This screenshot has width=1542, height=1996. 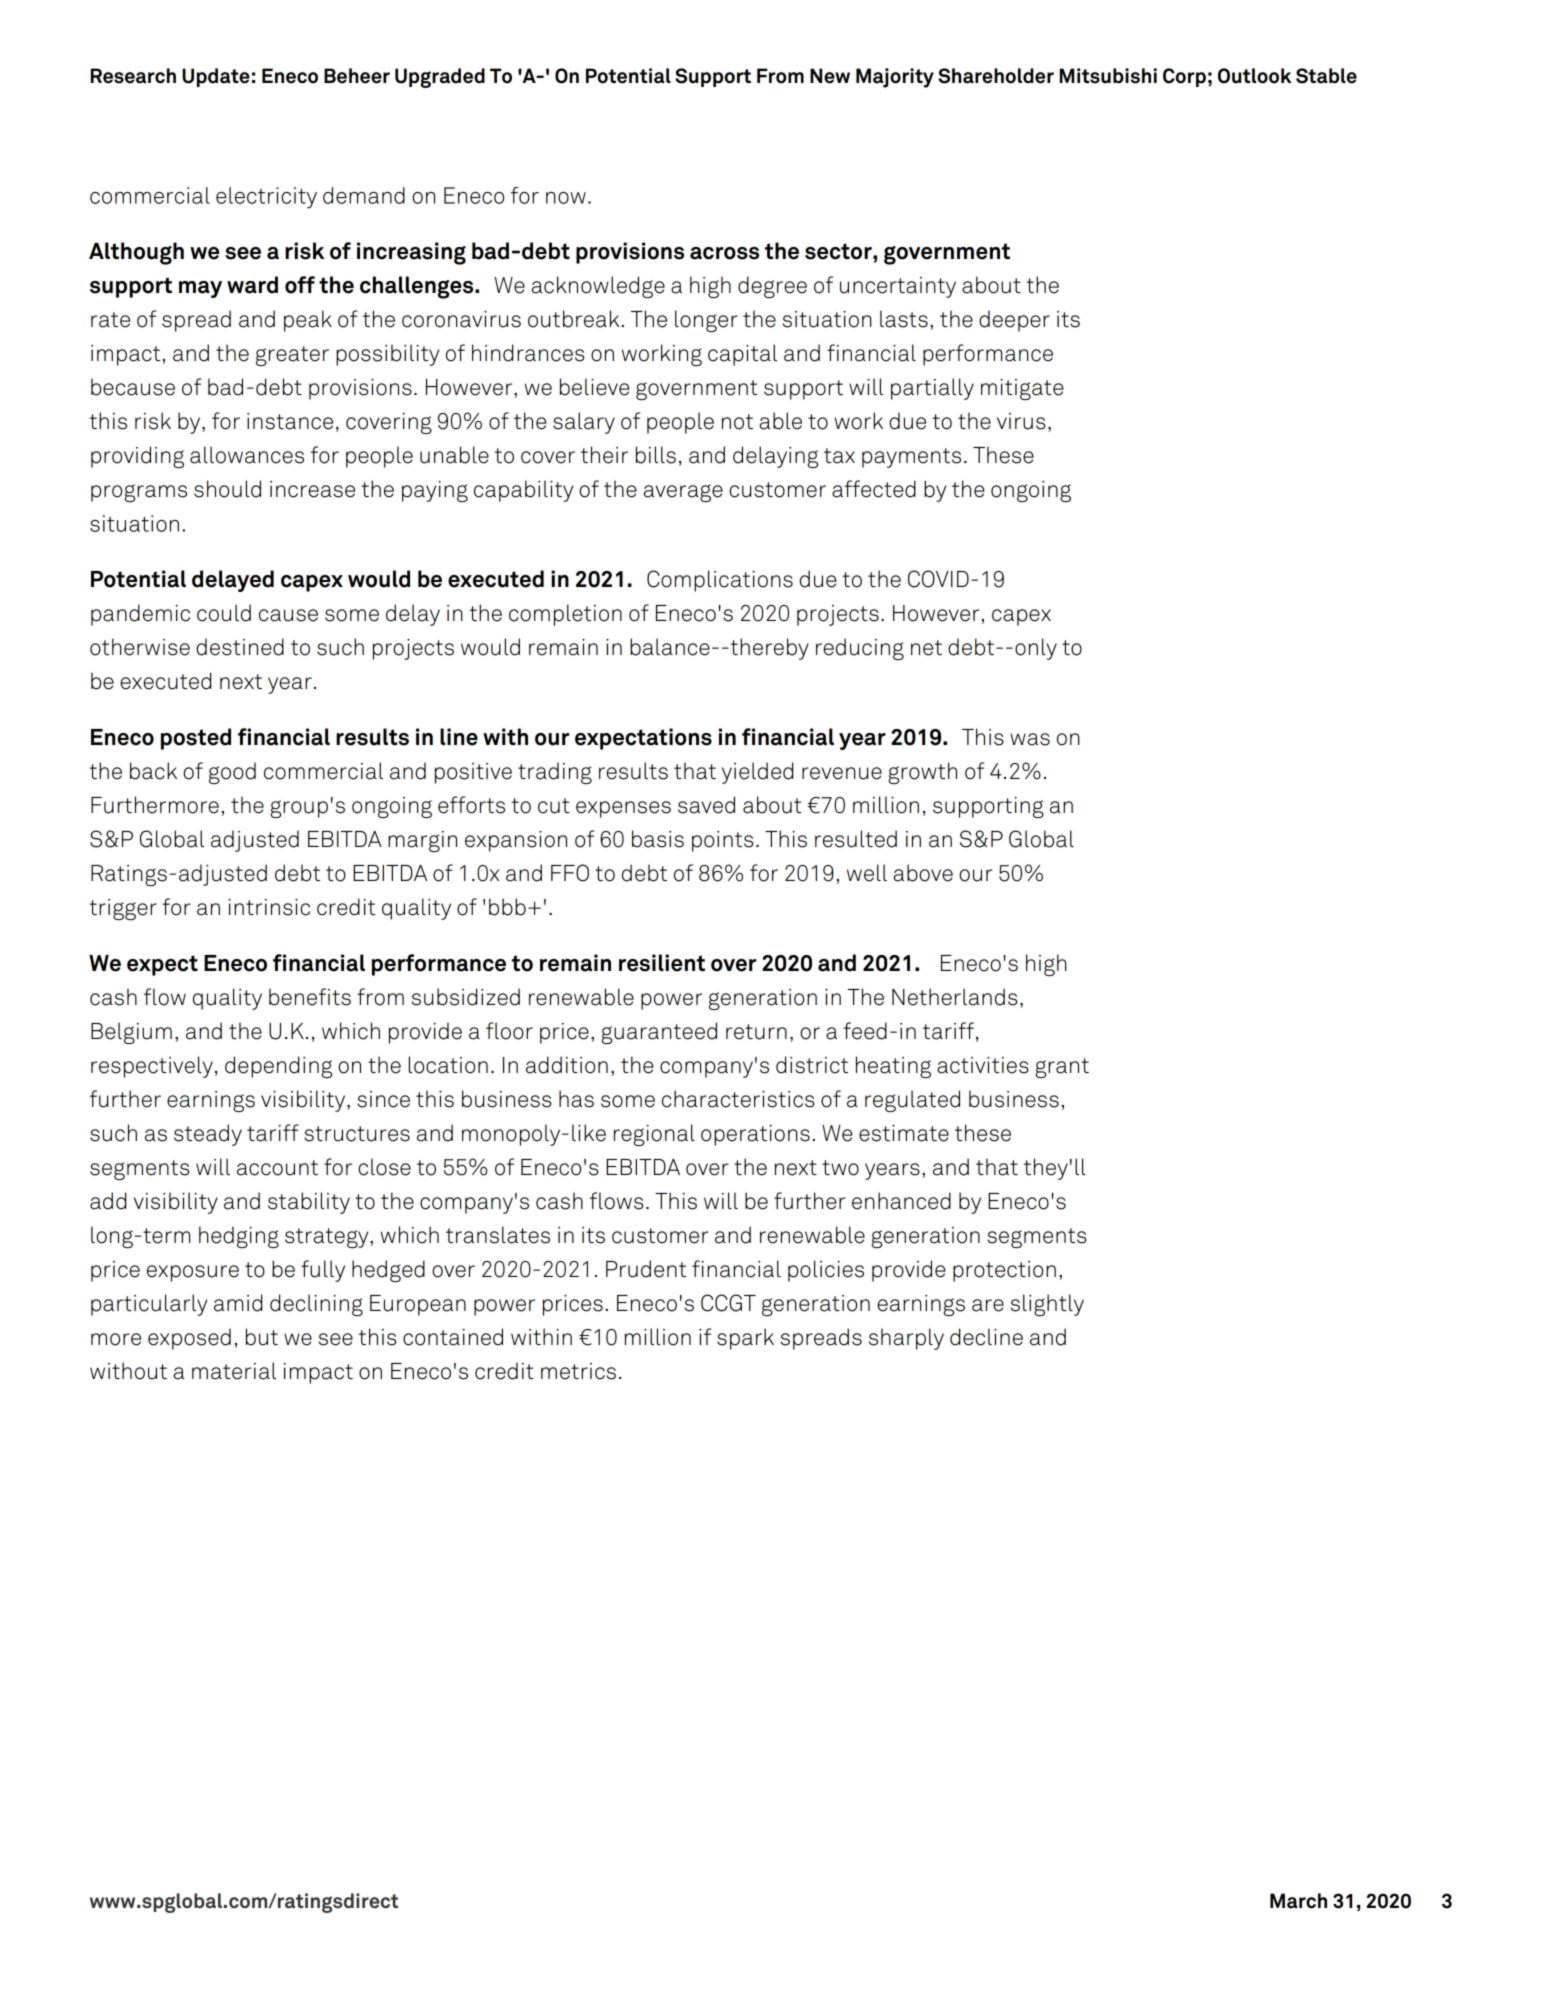 I want to click on across, so click(x=724, y=253).
